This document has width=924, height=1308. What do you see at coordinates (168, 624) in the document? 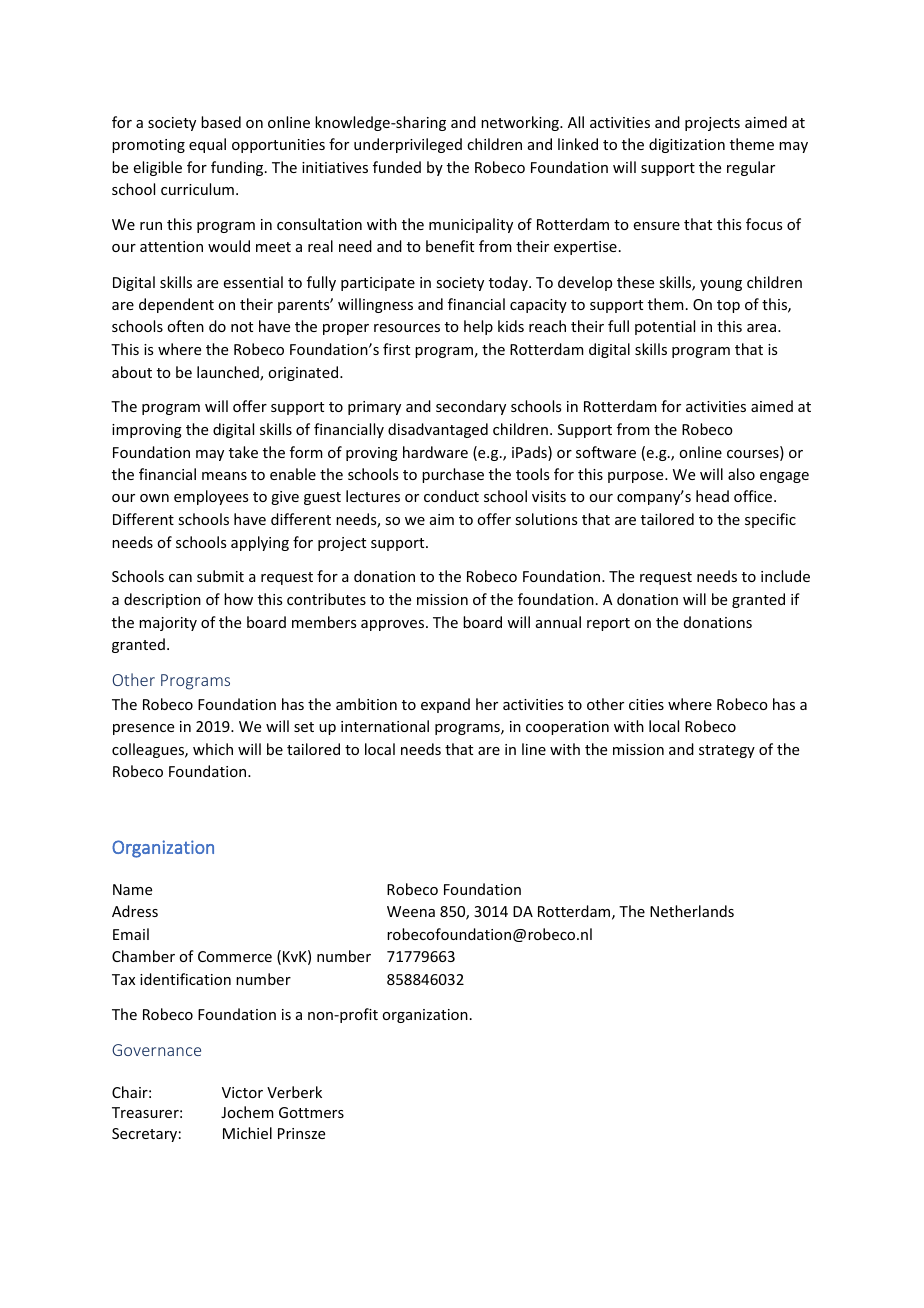
I see `majority` at bounding box center [168, 624].
